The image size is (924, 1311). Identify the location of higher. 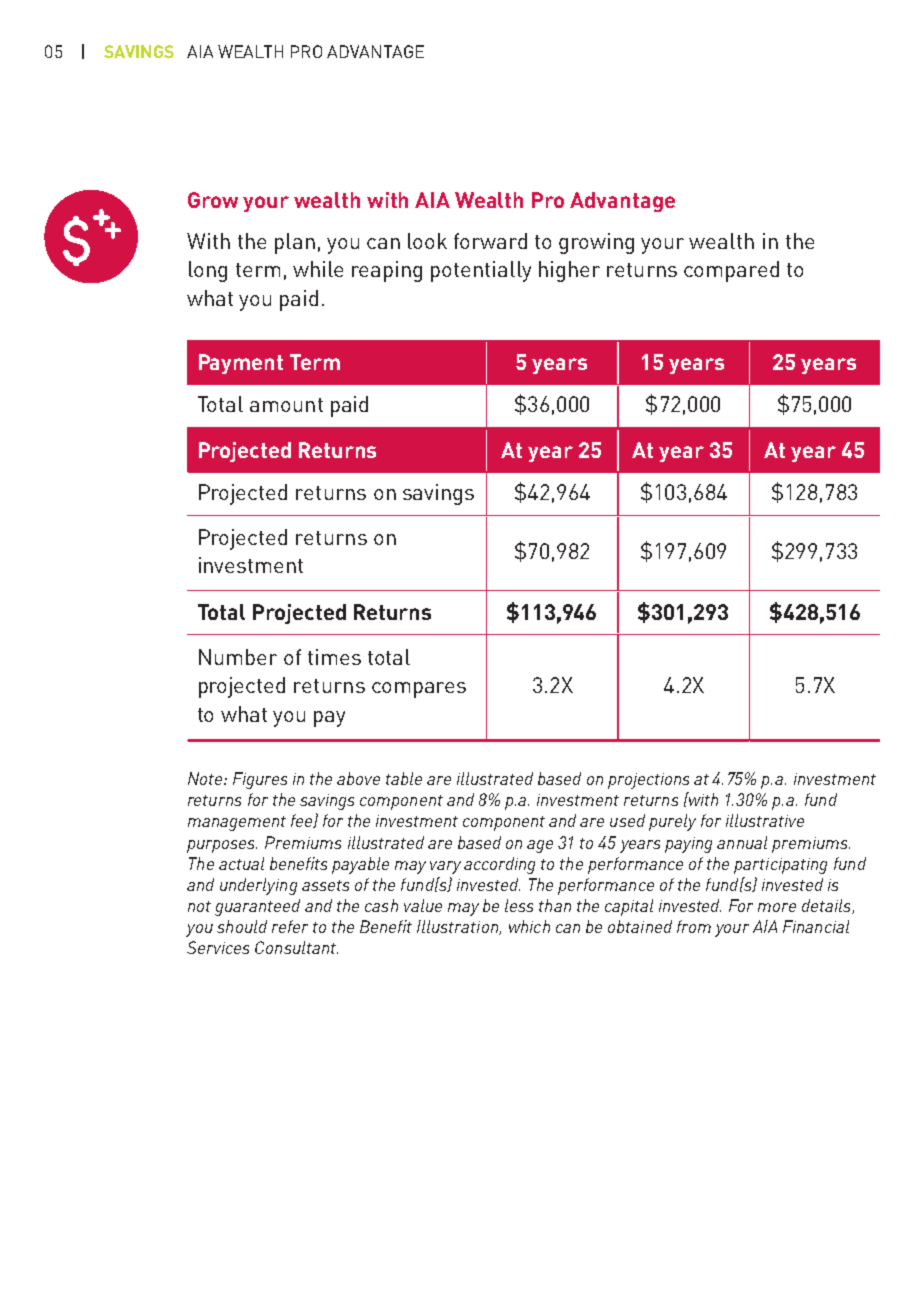
(569, 271).
